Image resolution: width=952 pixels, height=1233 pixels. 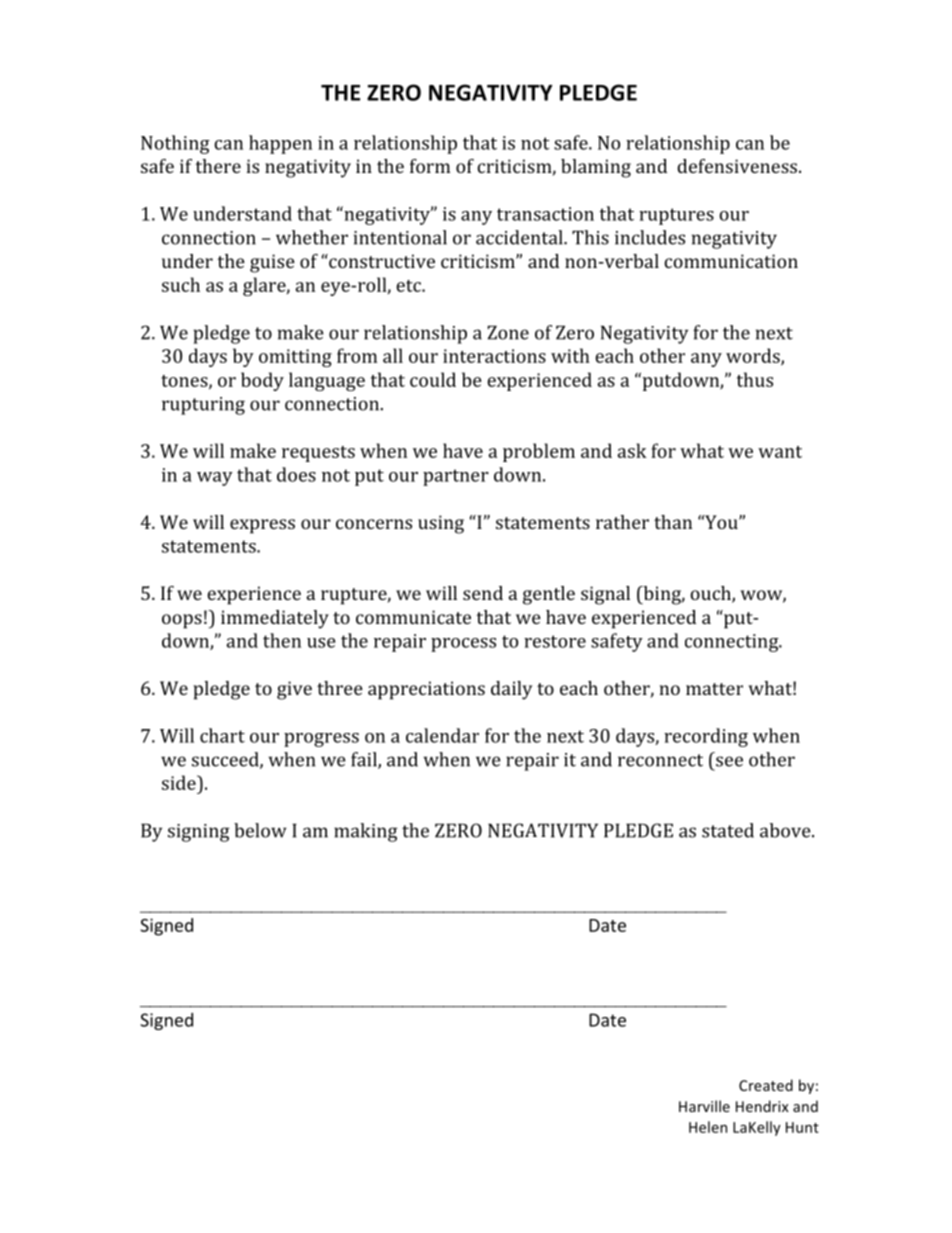 I want to click on making, so click(x=366, y=832).
